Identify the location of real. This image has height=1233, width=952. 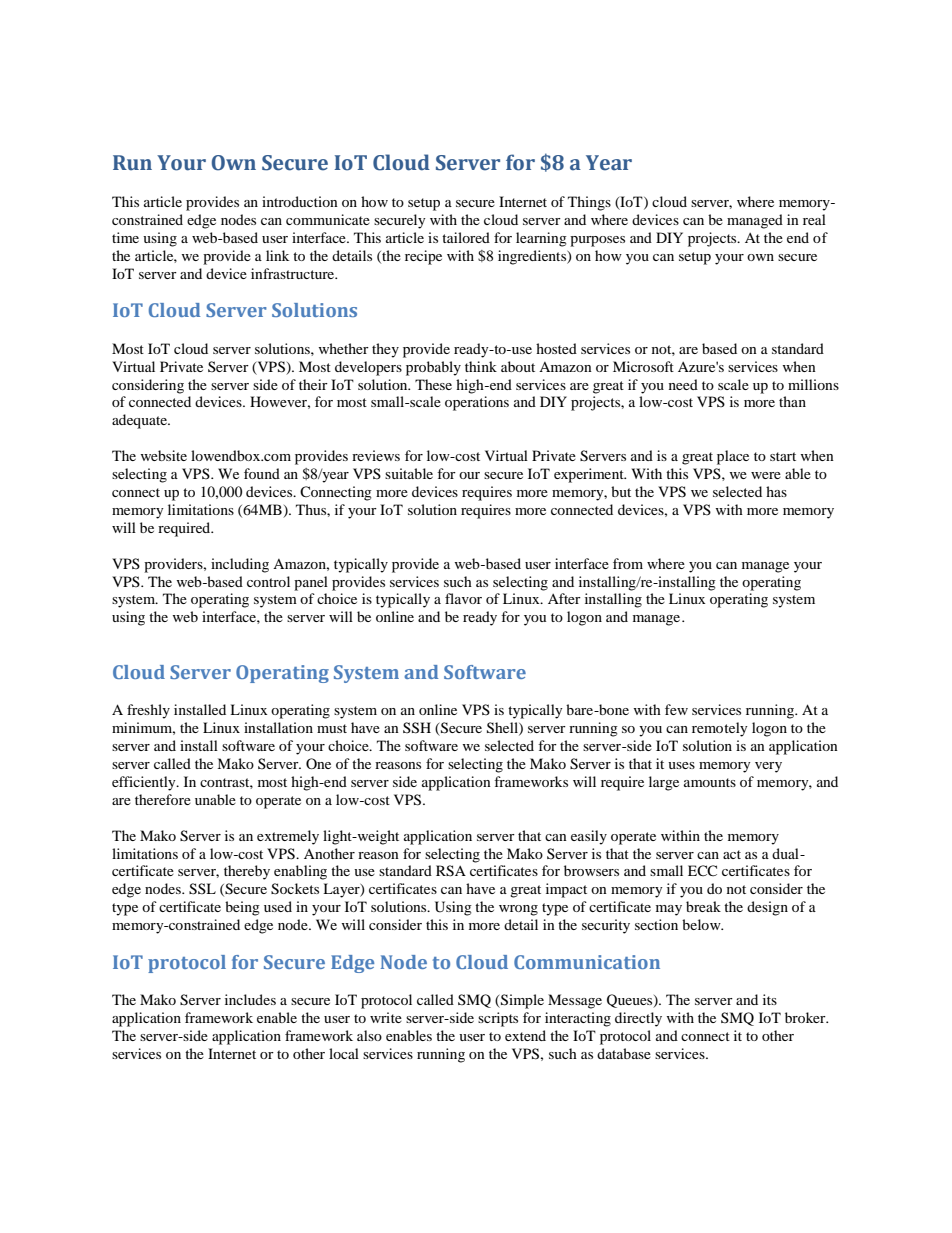
(814, 219).
